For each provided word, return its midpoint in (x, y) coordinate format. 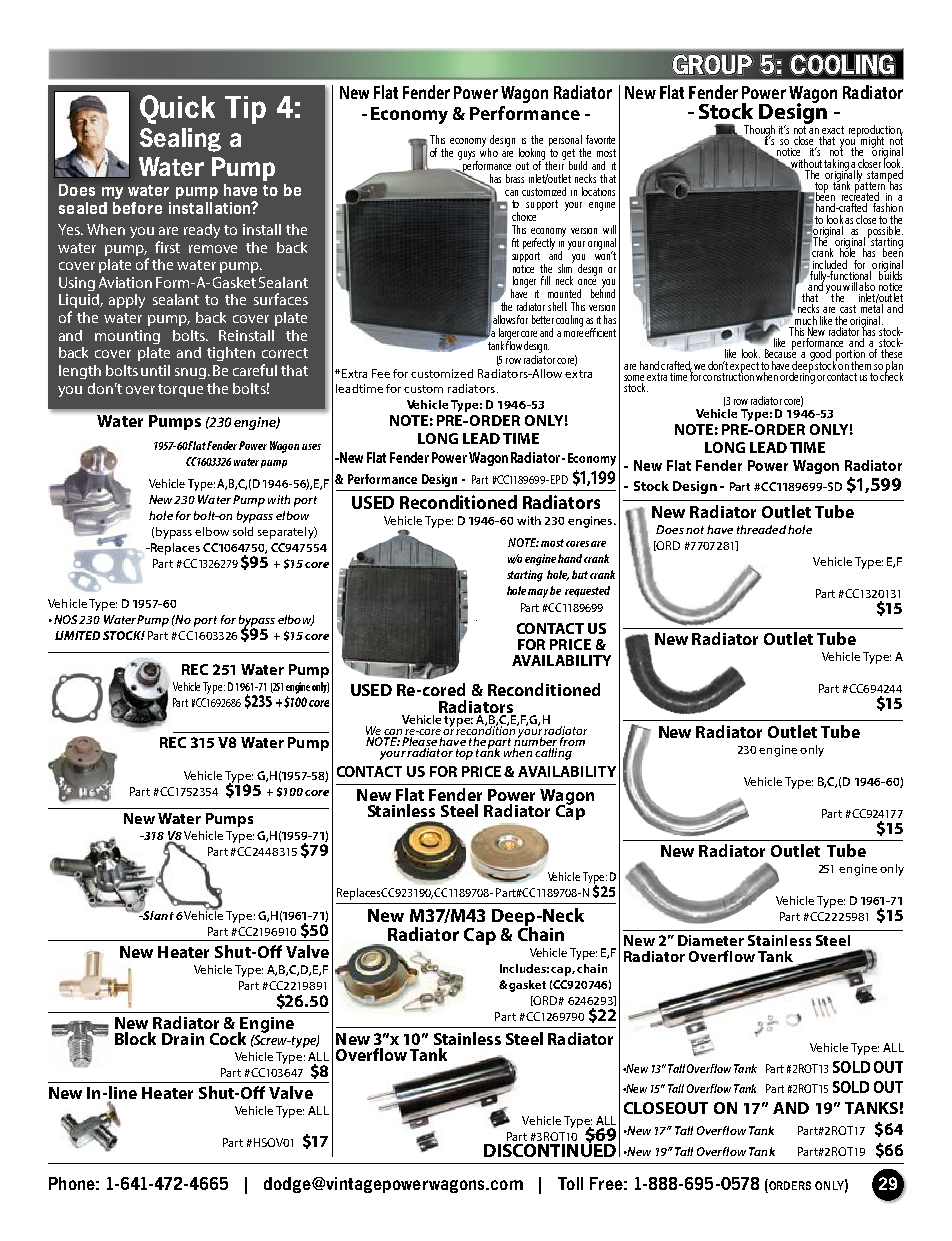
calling (553, 754)
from (571, 740)
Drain (183, 1039)
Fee (381, 373)
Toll (570, 1183)
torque (180, 390)
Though (758, 132)
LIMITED (77, 635)
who (489, 151)
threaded (761, 529)
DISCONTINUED (550, 1149)
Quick (177, 109)
